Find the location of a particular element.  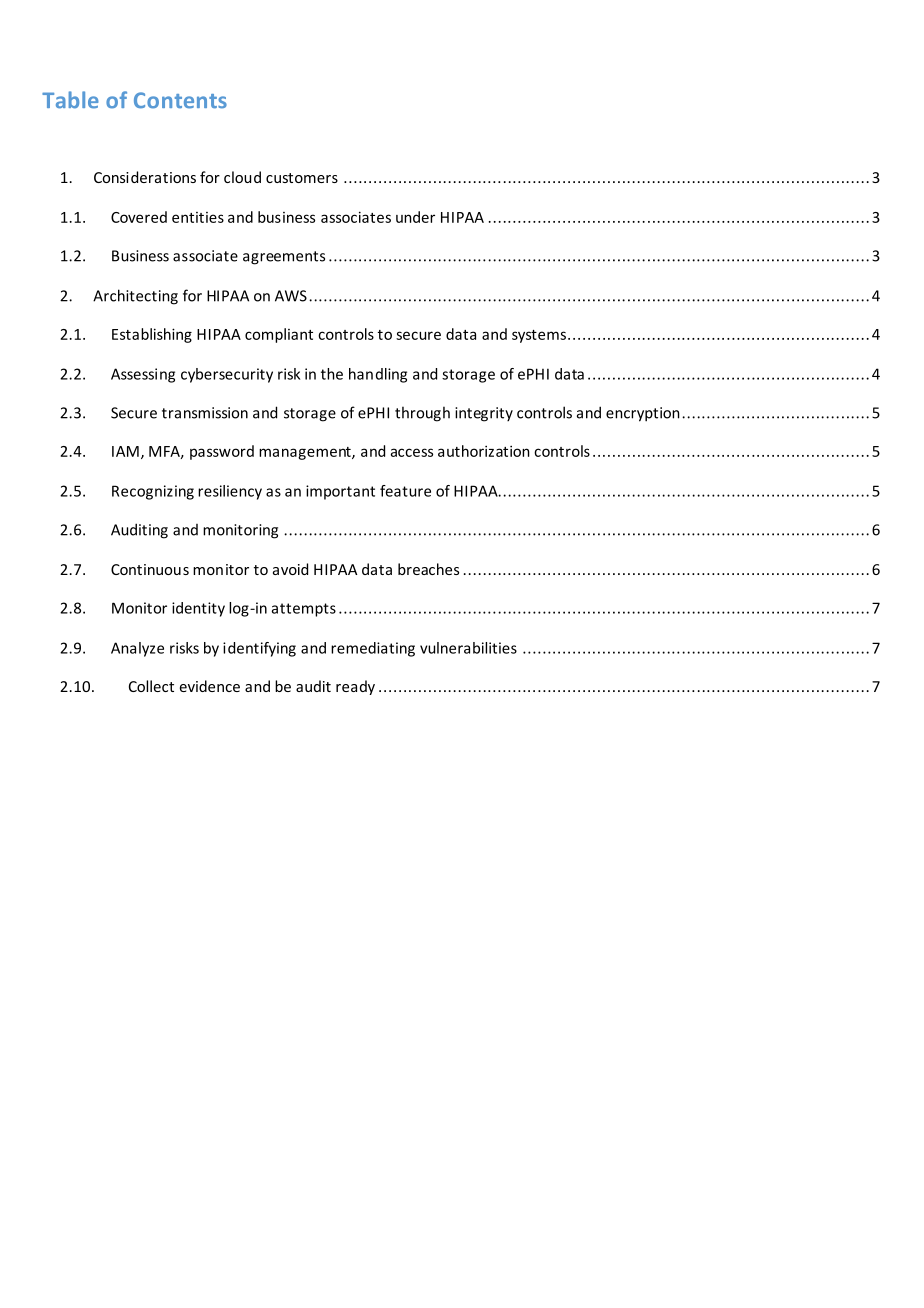

vulnerabilities is located at coordinates (468, 648).
